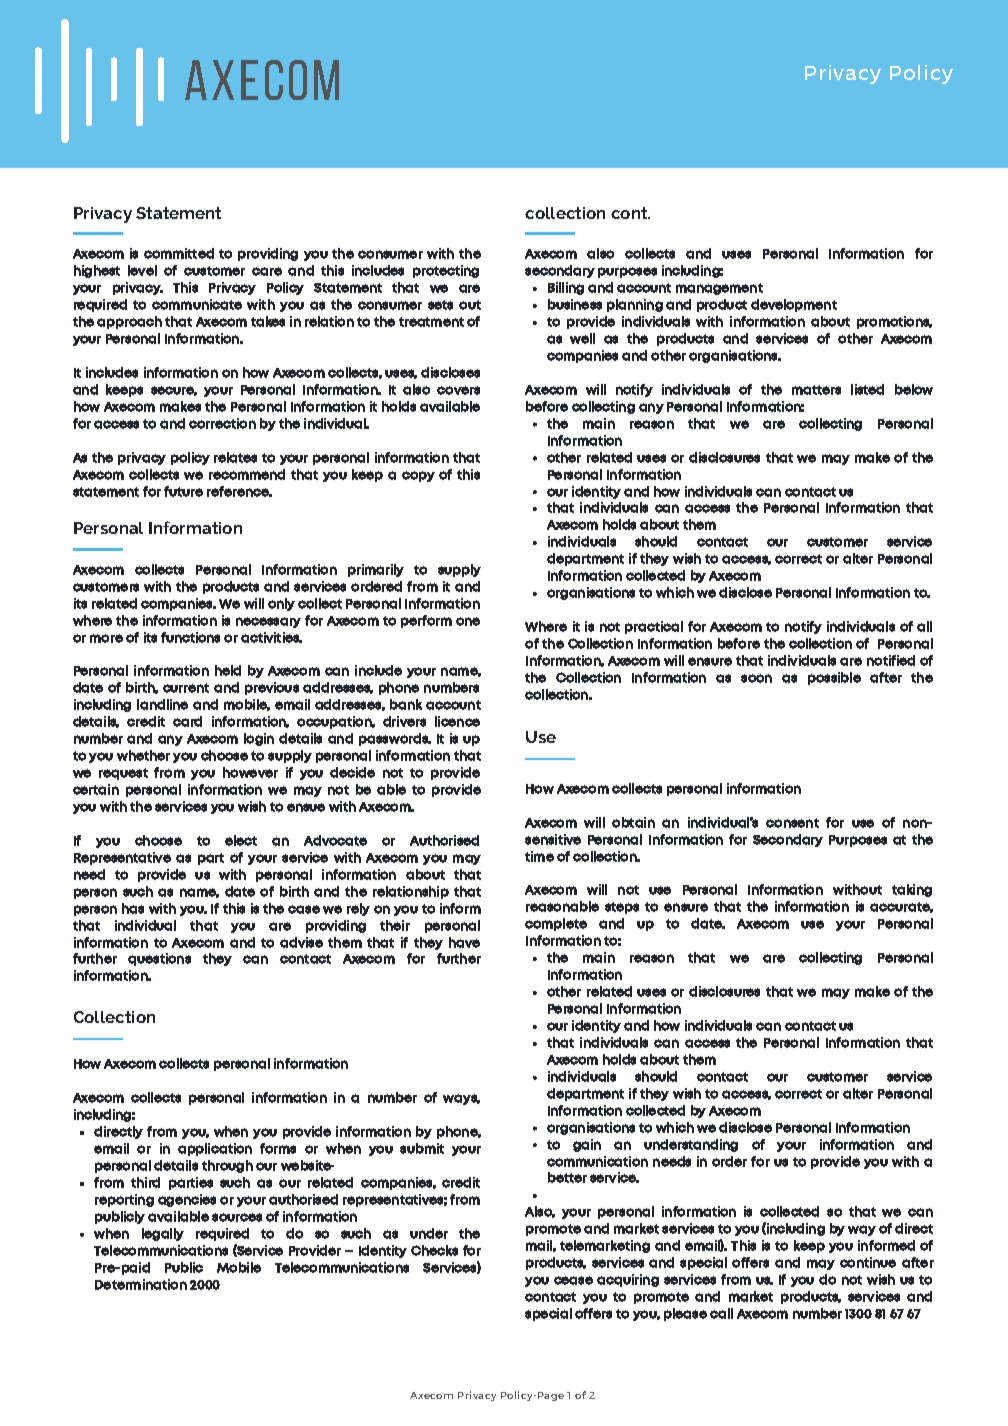 The image size is (1008, 1426). I want to click on have, so click(464, 942).
